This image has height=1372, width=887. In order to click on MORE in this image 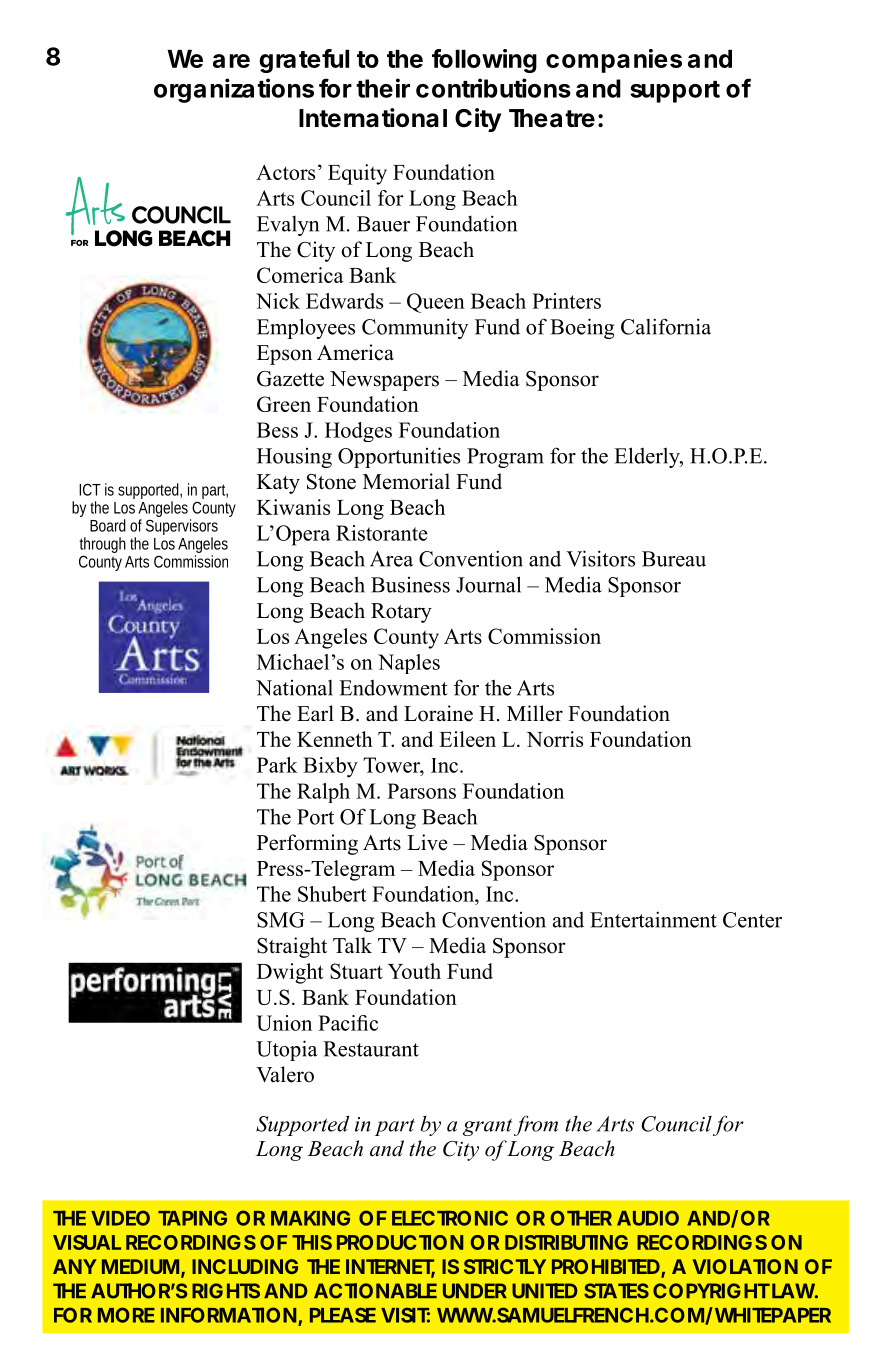, I will do `click(126, 1315)`.
